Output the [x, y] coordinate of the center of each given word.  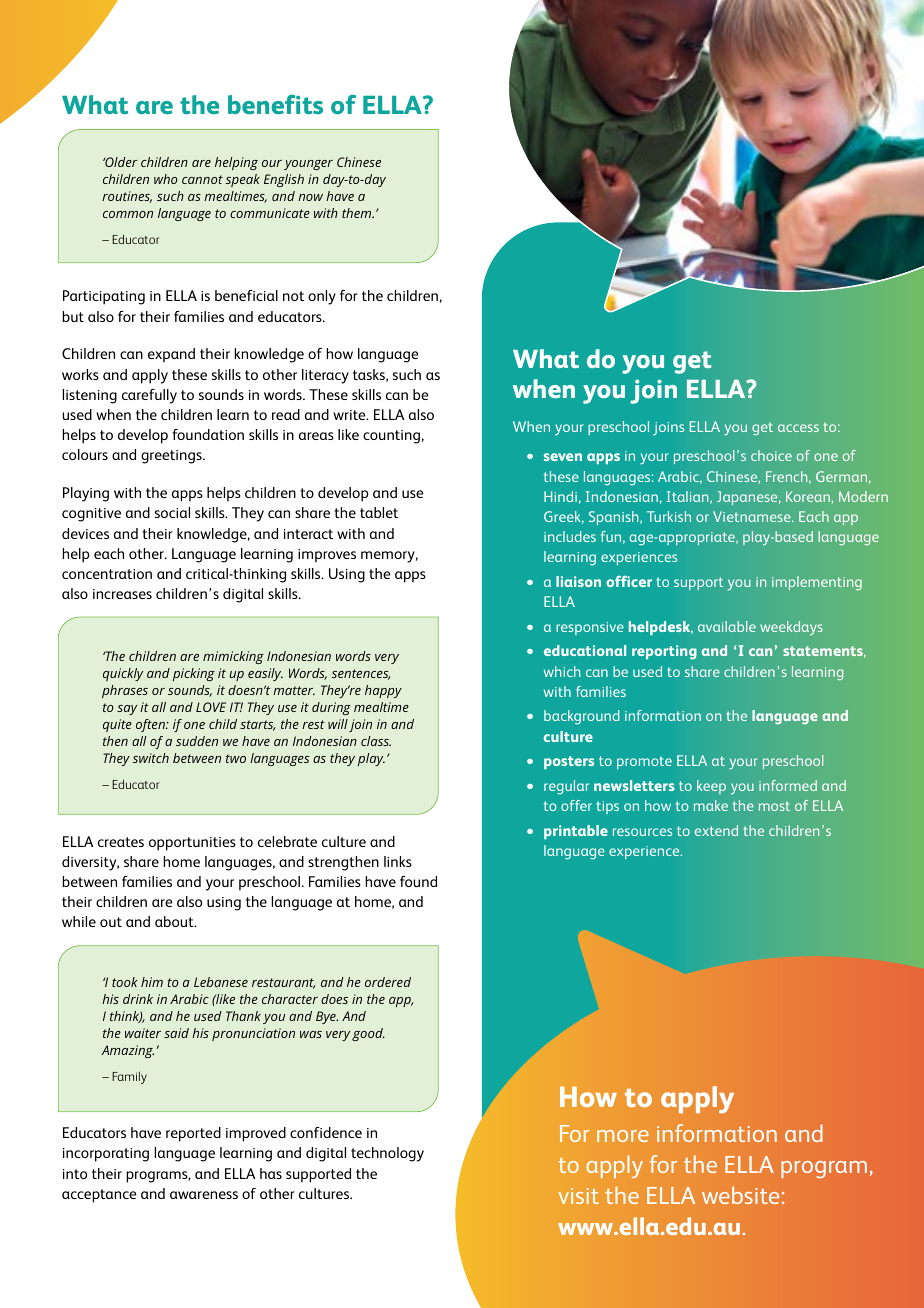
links [398, 861]
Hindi [560, 496]
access [798, 428]
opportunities [192, 844]
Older [120, 162]
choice [771, 455]
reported [193, 1134]
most [774, 806]
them [358, 213]
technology [387, 1154]
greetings [172, 457]
